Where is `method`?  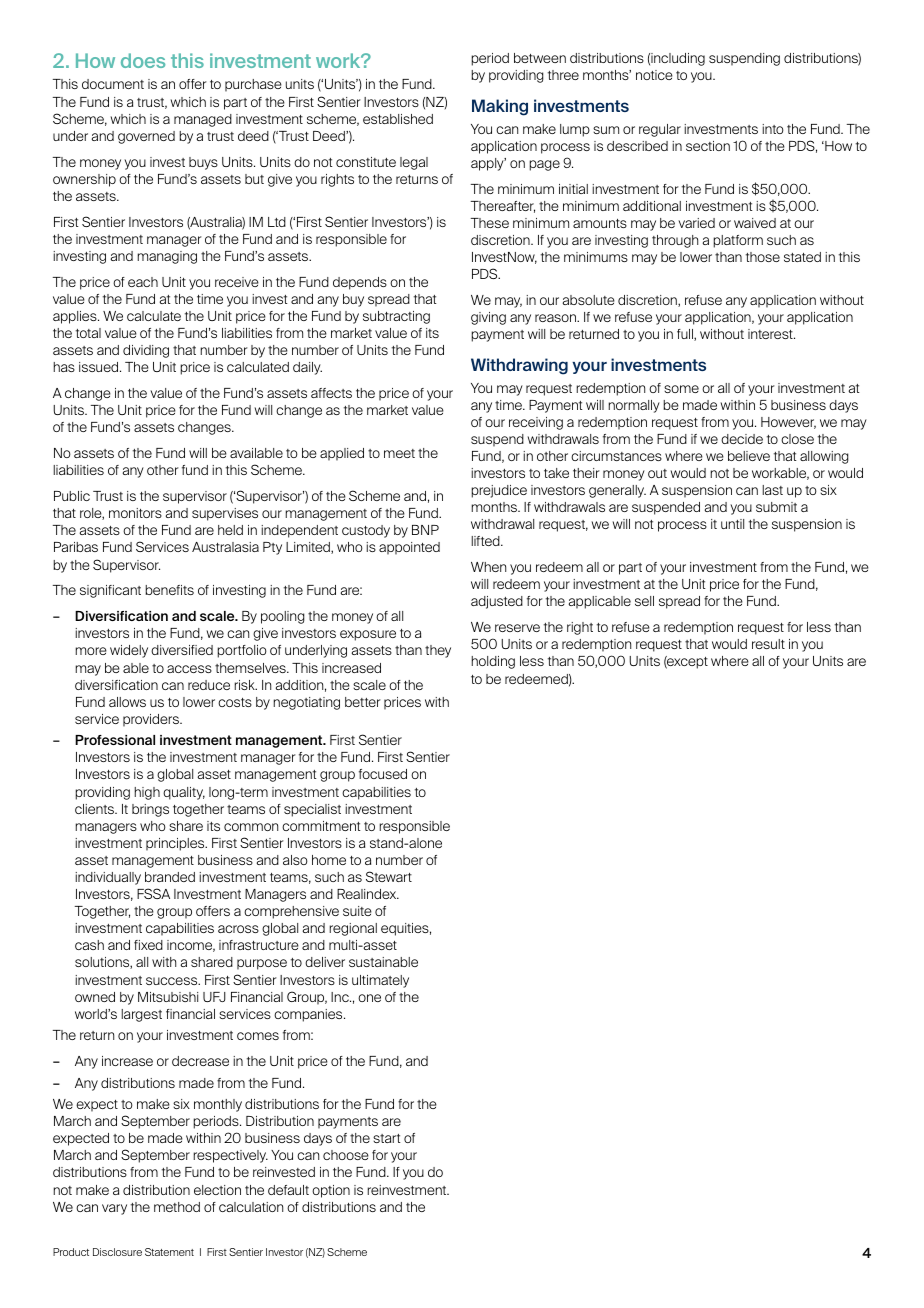 method is located at coordinates (177, 1207).
